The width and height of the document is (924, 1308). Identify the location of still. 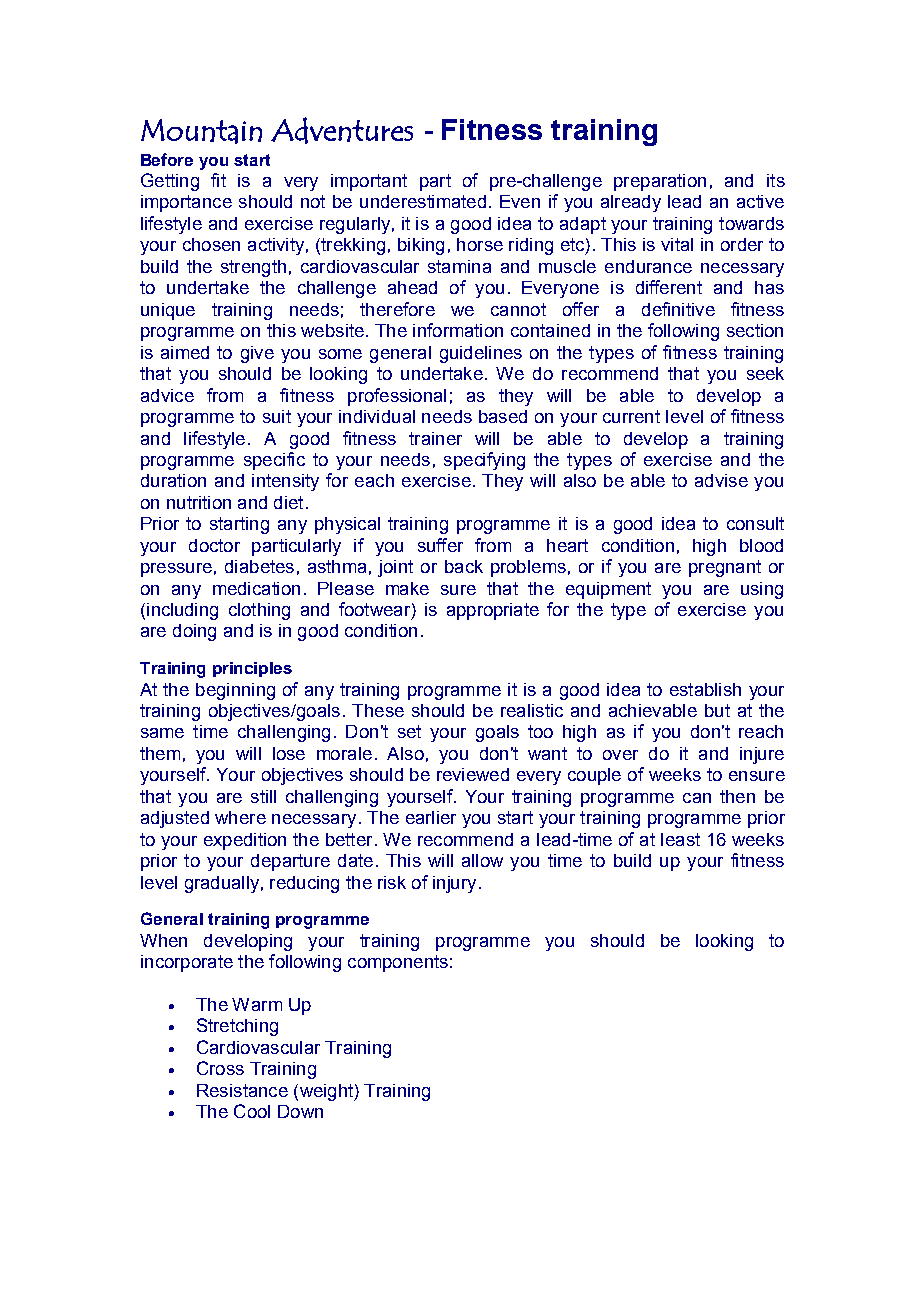
(263, 796).
